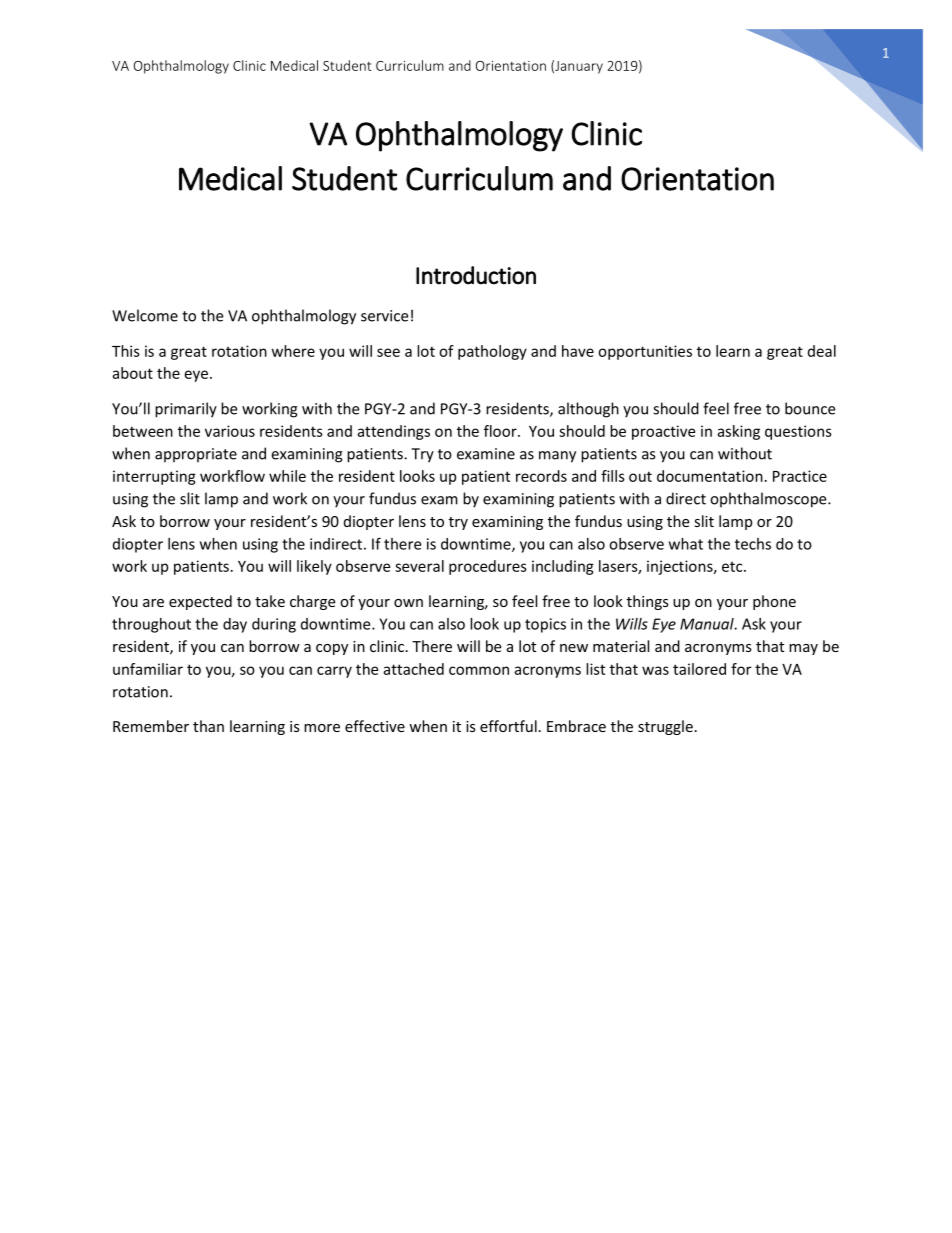  What do you see at coordinates (145, 315) in the screenshot?
I see `Welcome` at bounding box center [145, 315].
